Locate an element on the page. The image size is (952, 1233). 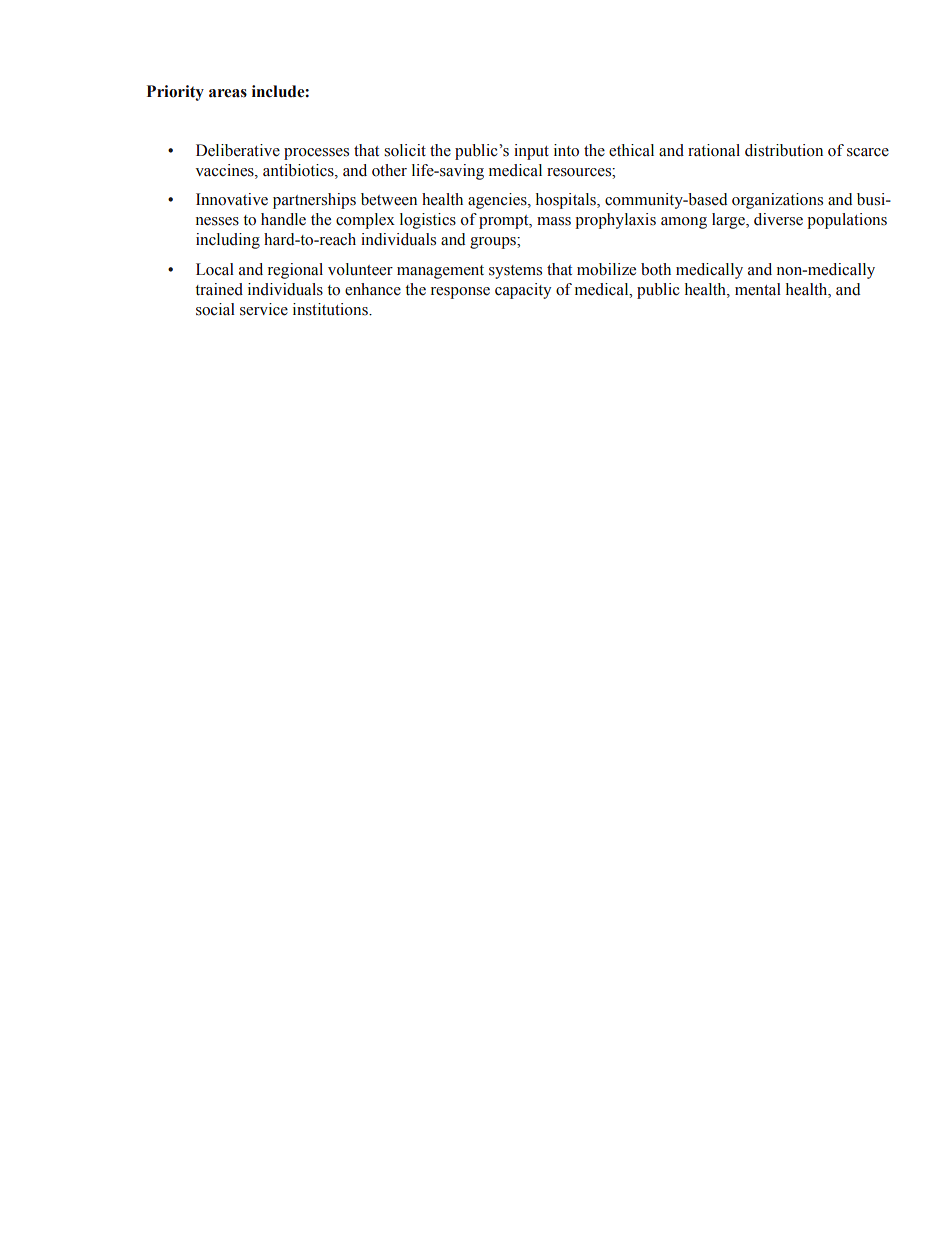
Local is located at coordinates (215, 269).
